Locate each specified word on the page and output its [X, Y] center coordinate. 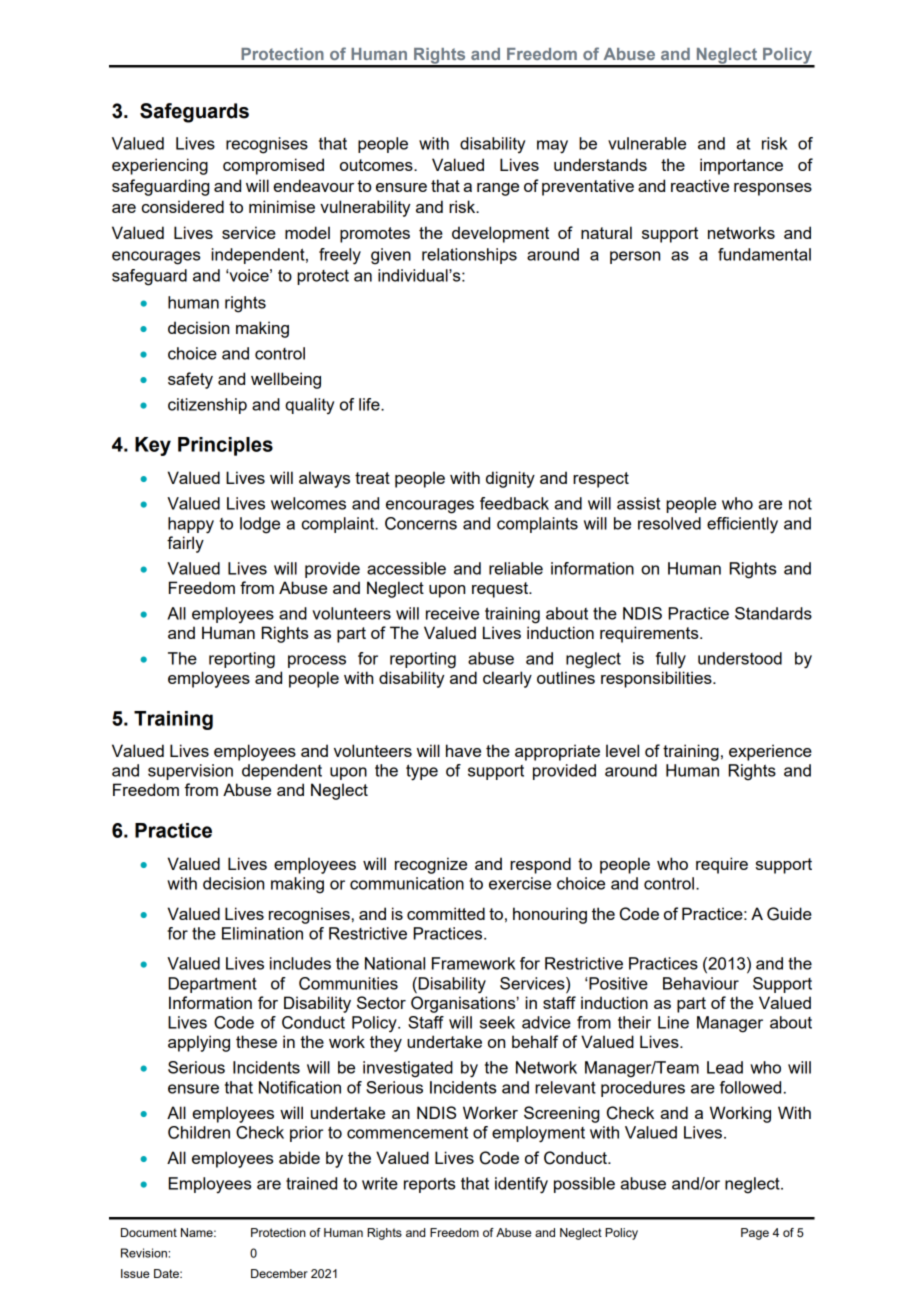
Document [149, 1232]
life [370, 404]
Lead [725, 1067]
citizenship [207, 406]
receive [452, 613]
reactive [700, 185]
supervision [190, 772]
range [498, 189]
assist [638, 503]
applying [199, 1043]
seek [497, 1022]
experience [770, 752]
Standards [773, 613]
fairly [185, 544]
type [422, 772]
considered [183, 206]
